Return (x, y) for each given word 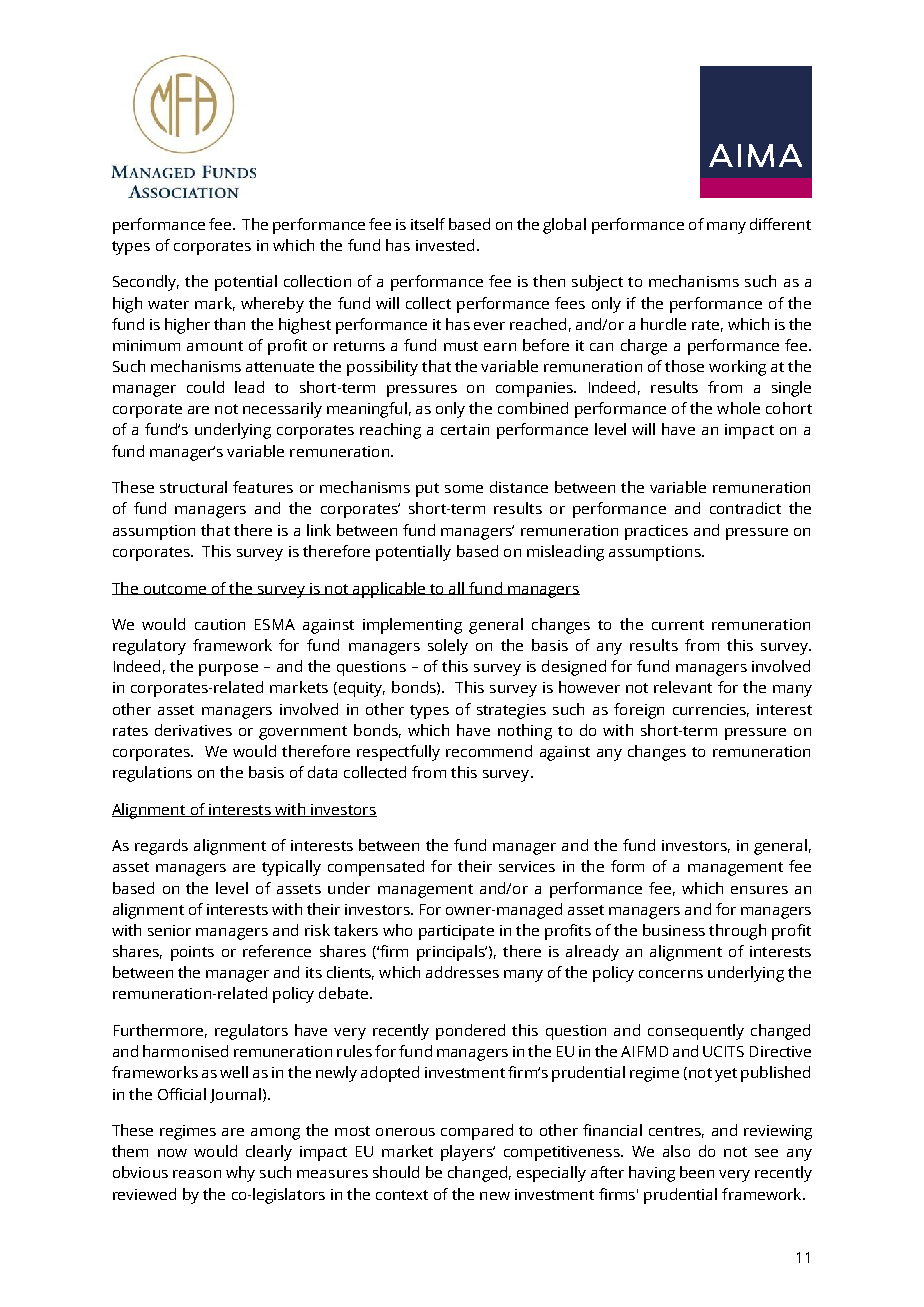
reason (197, 1174)
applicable (389, 590)
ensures (759, 890)
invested (445, 245)
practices (656, 532)
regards (161, 847)
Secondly (146, 283)
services (527, 866)
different (780, 224)
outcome (174, 589)
